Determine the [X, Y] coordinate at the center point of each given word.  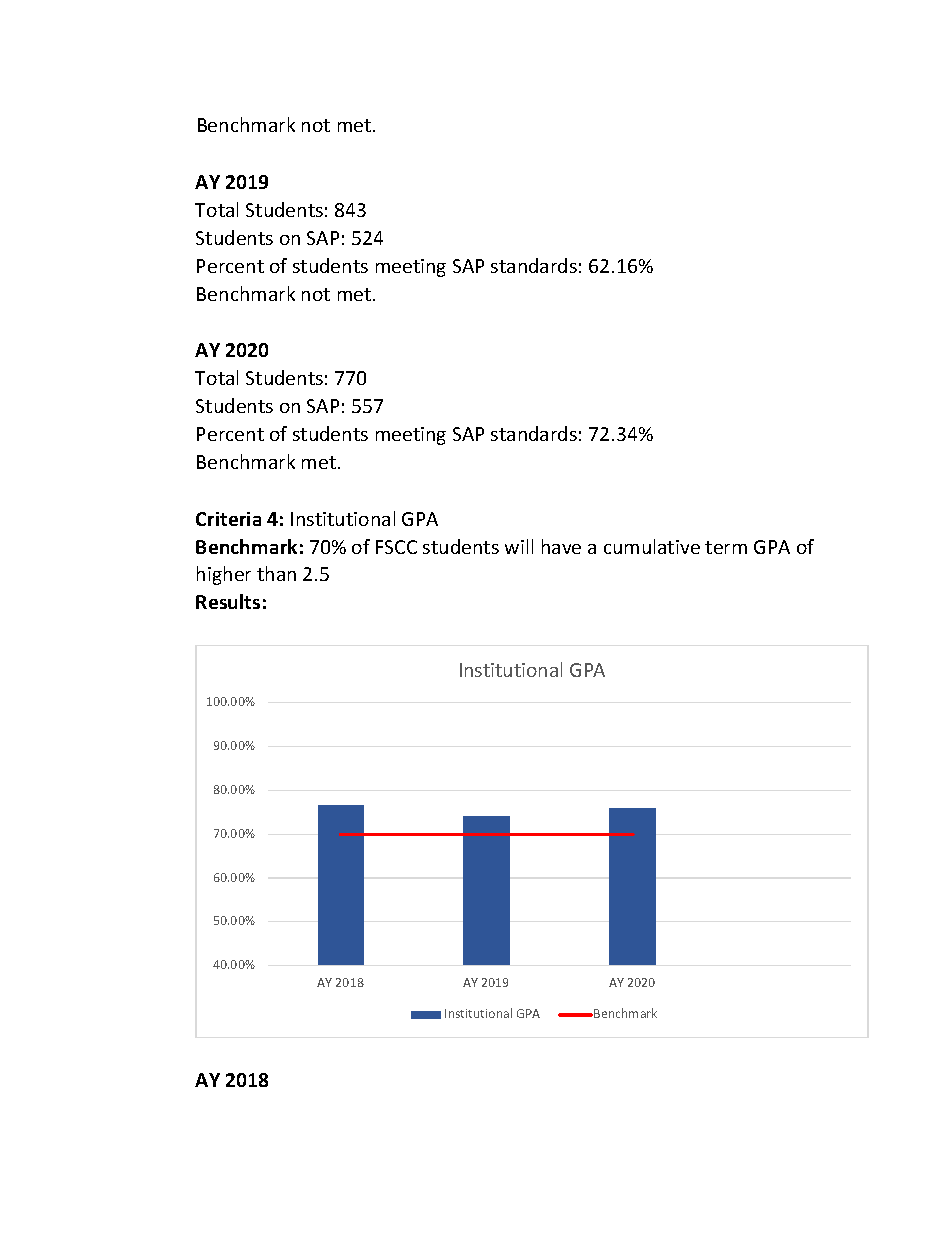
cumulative [652, 546]
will [519, 546]
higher [224, 575]
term [726, 547]
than [276, 573]
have [561, 546]
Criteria [228, 519]
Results [228, 601]
